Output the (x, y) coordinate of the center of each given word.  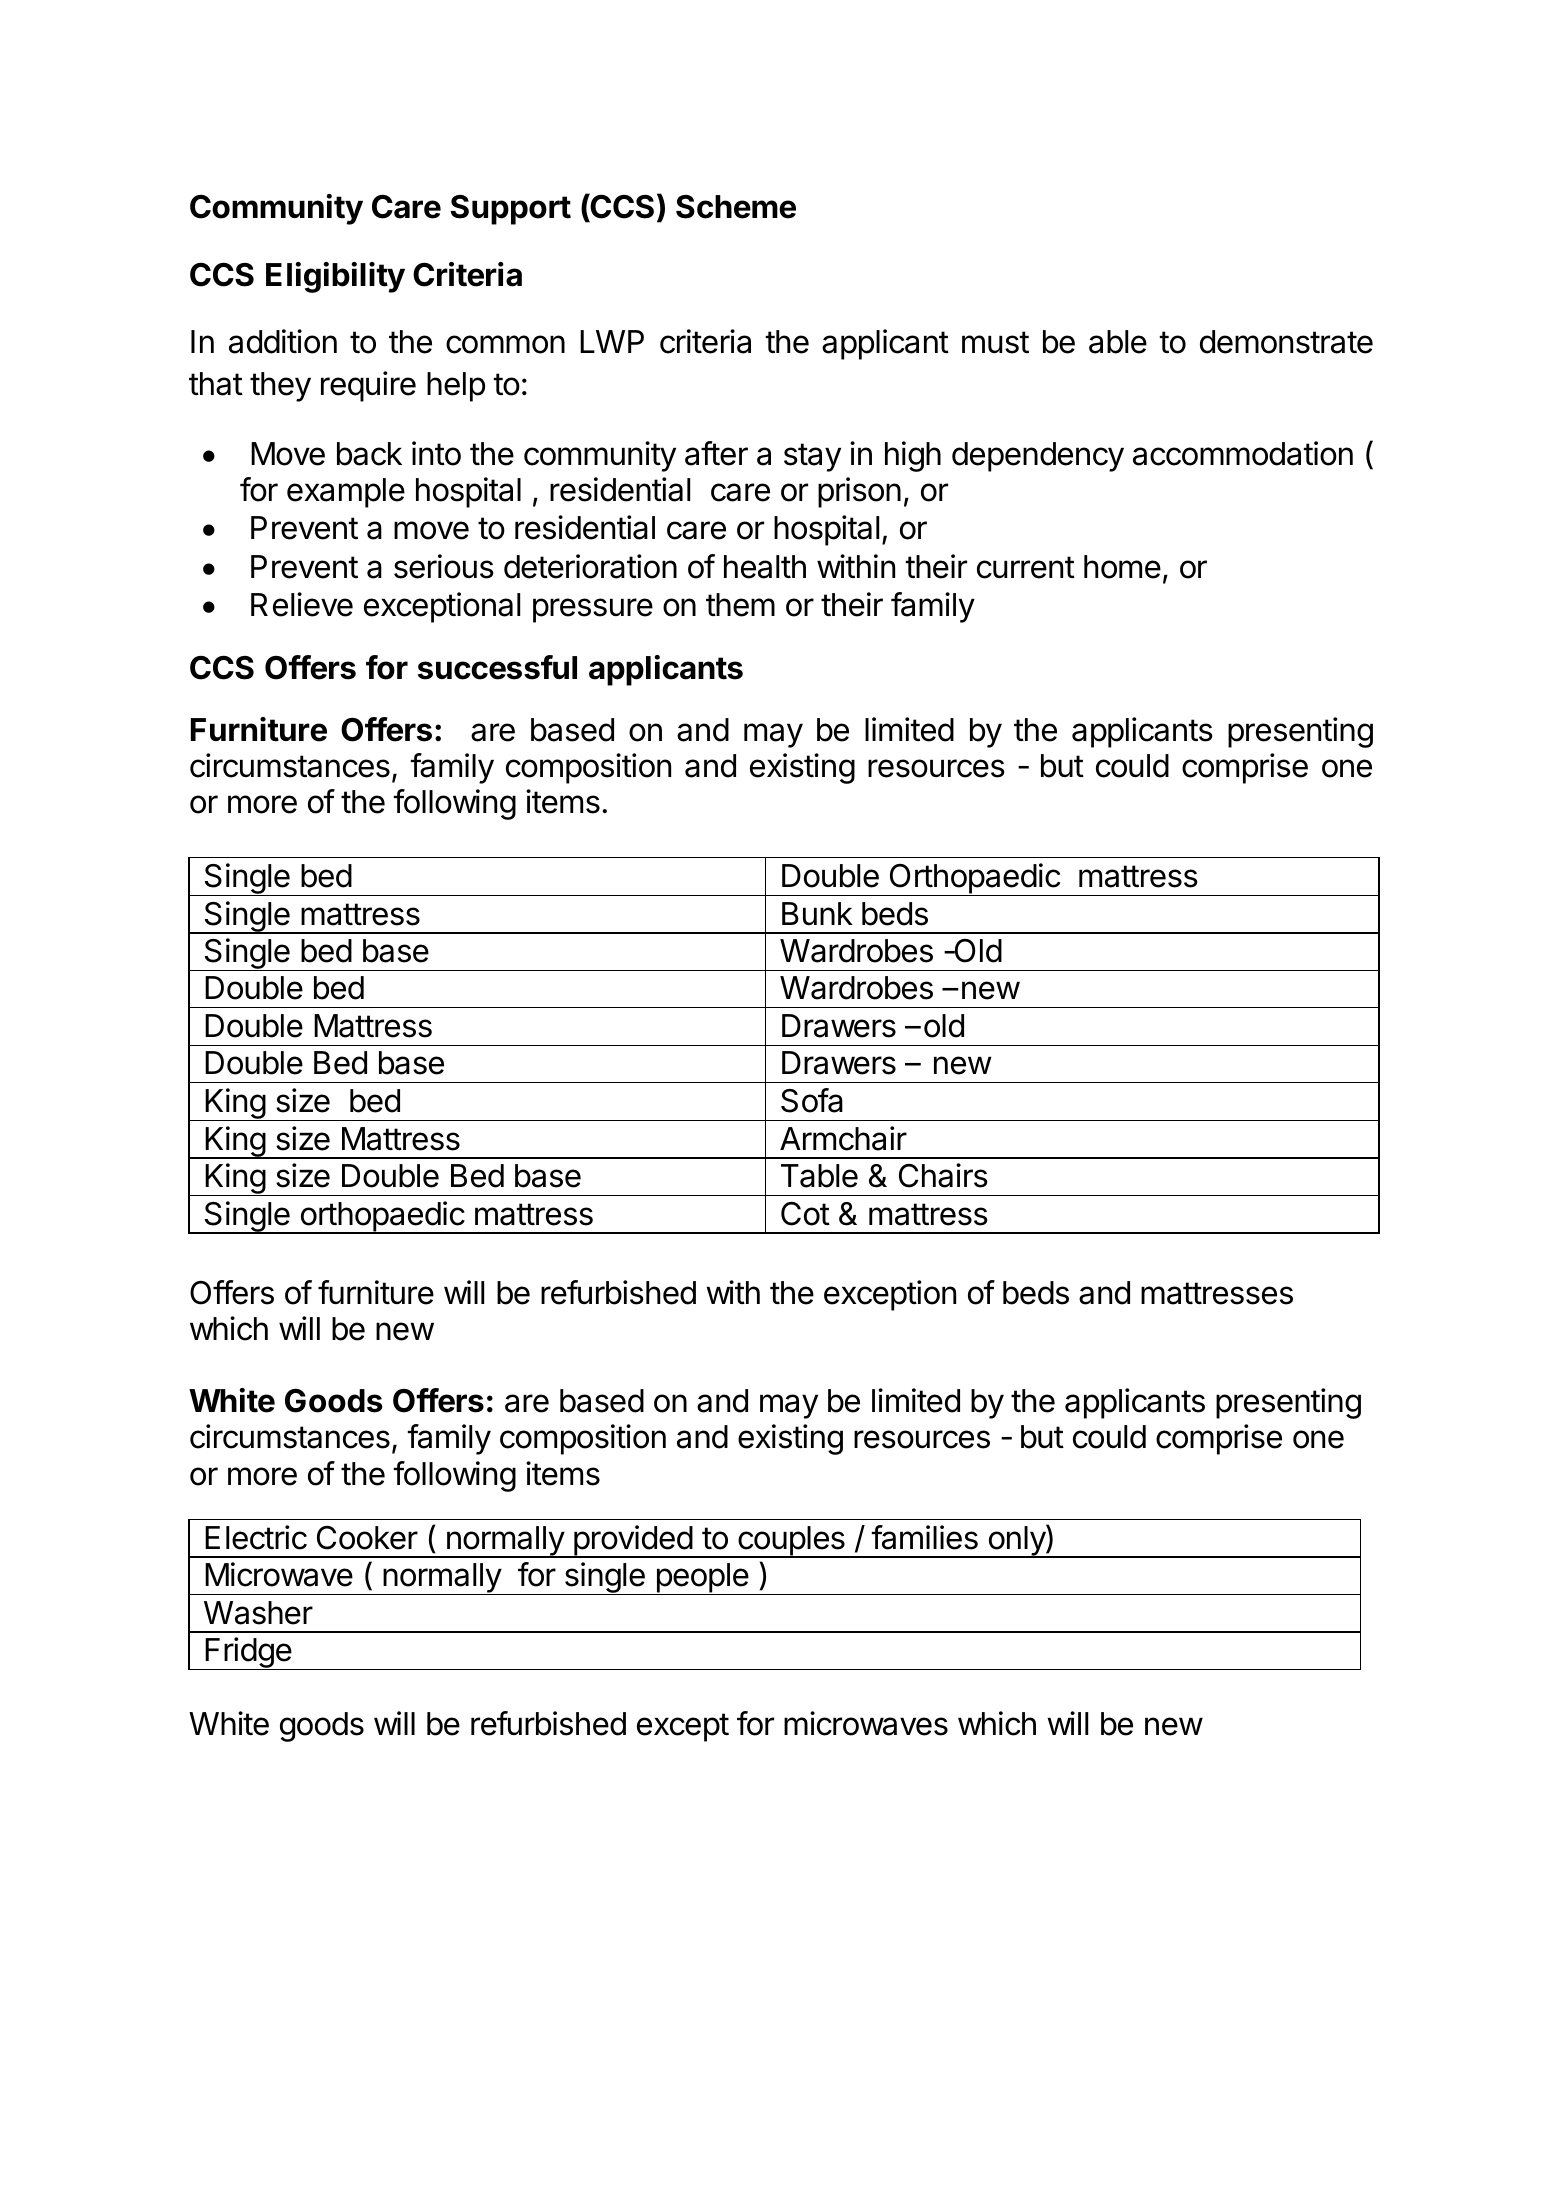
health (765, 567)
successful (497, 667)
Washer (258, 1613)
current (1026, 567)
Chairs (943, 1175)
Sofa (812, 1100)
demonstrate (1286, 342)
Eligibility (335, 277)
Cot (805, 1213)
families (924, 1537)
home (1122, 567)
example (346, 493)
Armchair (843, 1138)
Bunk (817, 913)
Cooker (367, 1538)
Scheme (736, 207)
